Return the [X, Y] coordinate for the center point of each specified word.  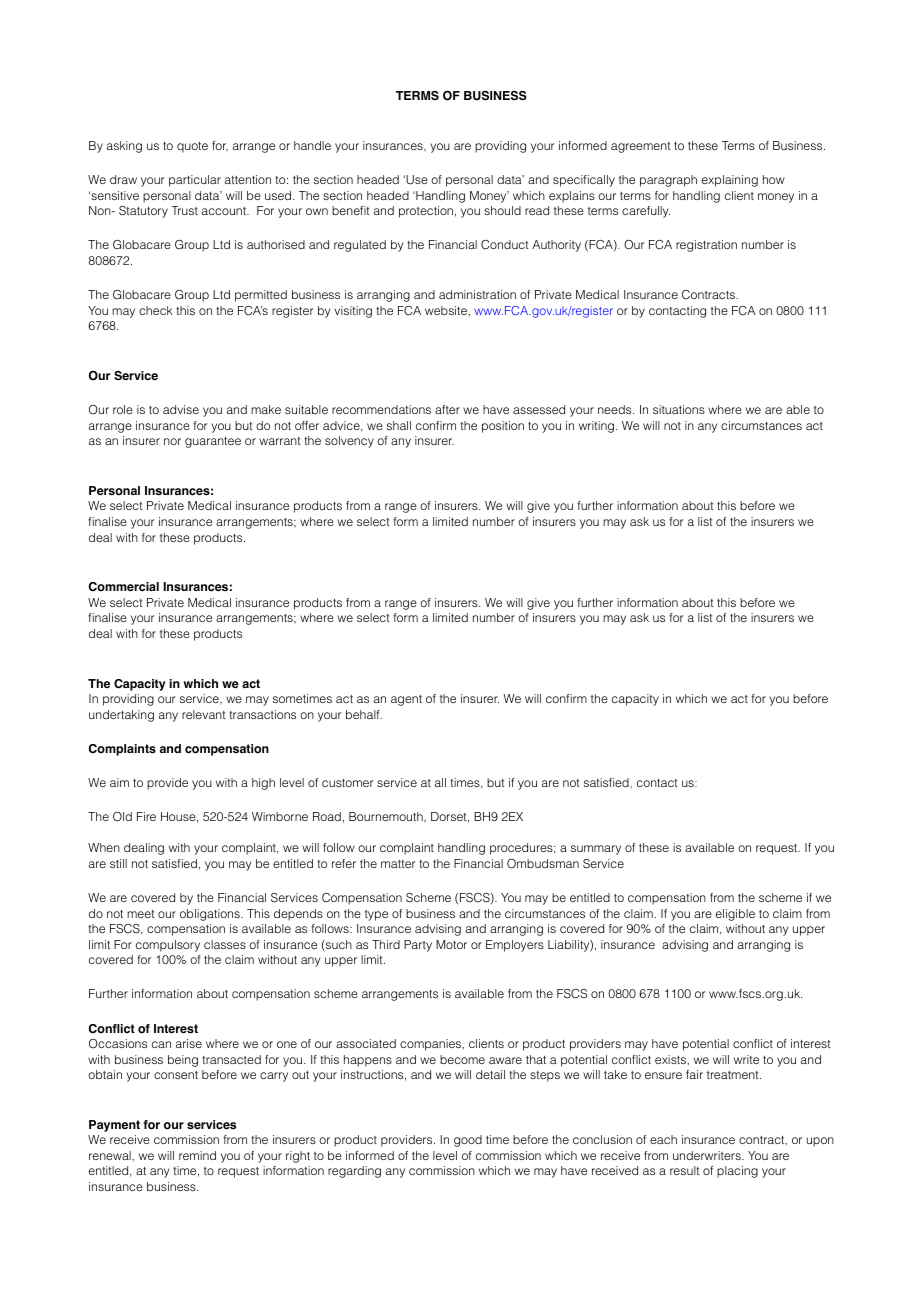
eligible [735, 915]
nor [172, 441]
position [503, 427]
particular [195, 181]
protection [426, 212]
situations [679, 409]
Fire [146, 816]
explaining [730, 181]
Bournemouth [387, 817]
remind [197, 1155]
